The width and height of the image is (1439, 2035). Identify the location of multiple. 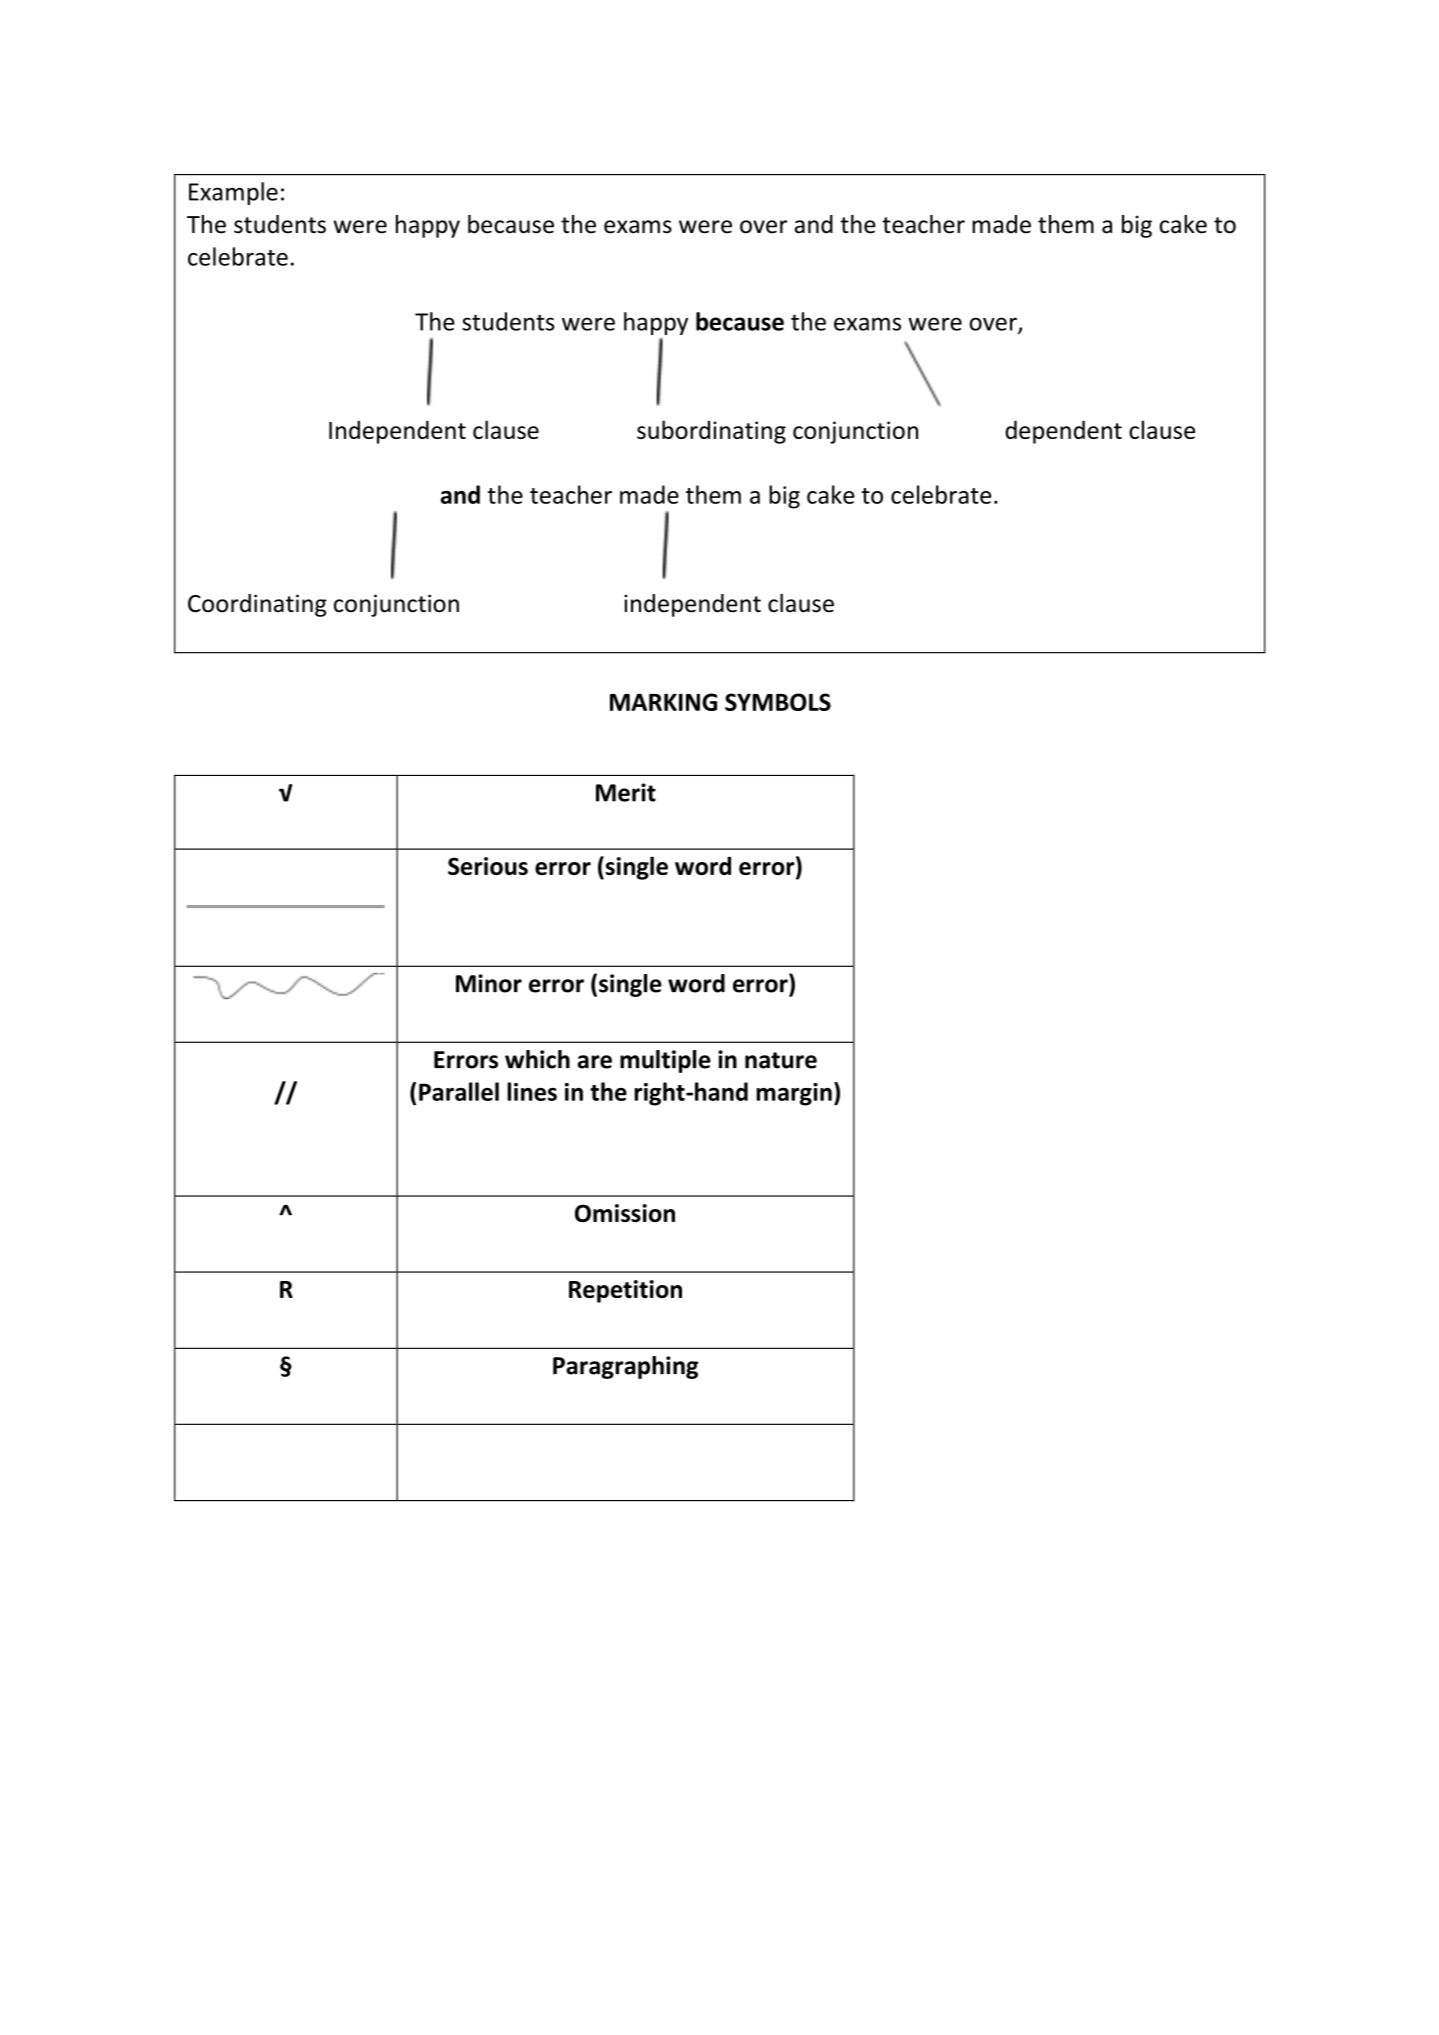
(665, 1061).
